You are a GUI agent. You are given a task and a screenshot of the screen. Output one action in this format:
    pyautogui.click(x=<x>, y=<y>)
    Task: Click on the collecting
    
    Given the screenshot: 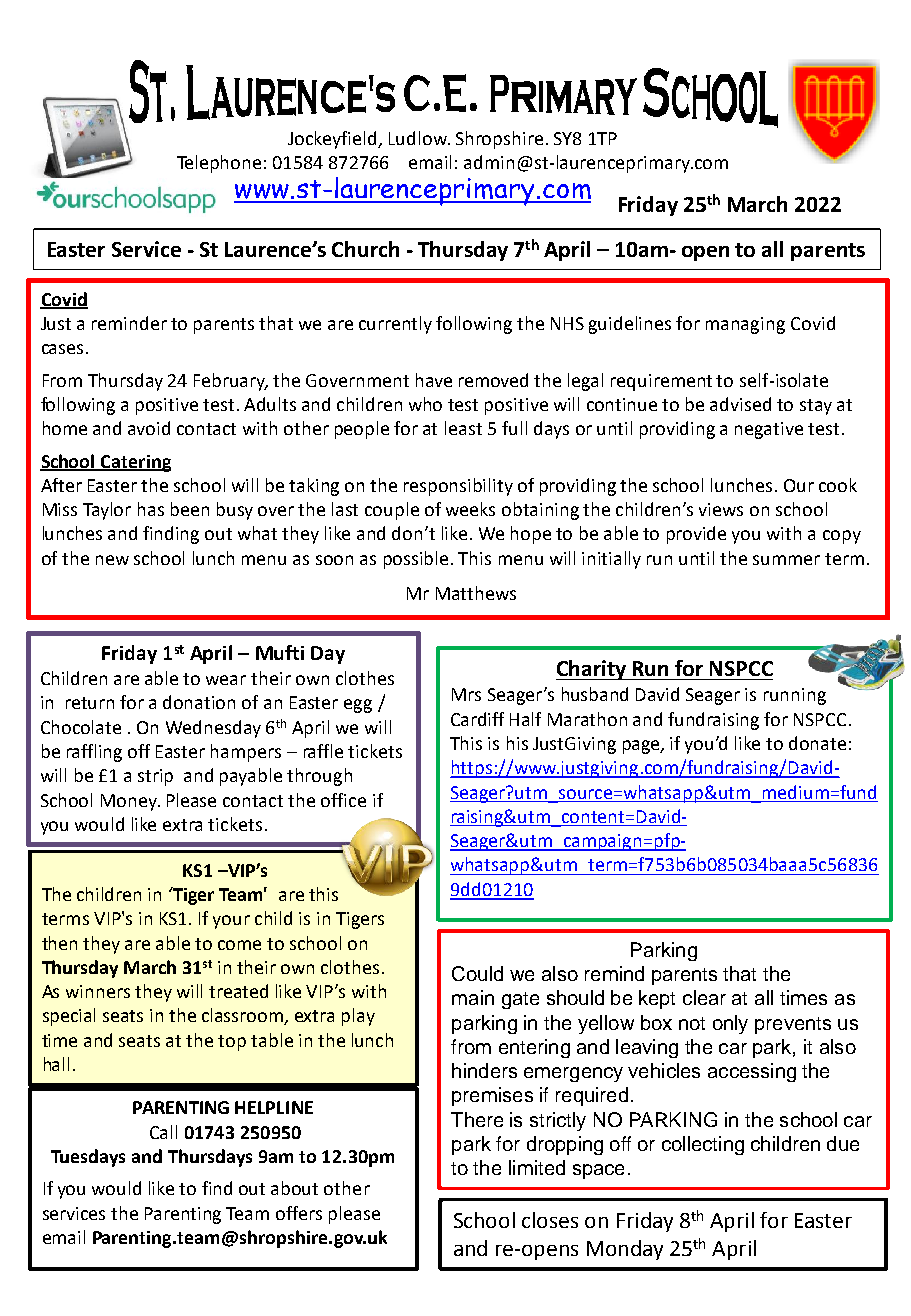 What is the action you would take?
    pyautogui.click(x=703, y=1145)
